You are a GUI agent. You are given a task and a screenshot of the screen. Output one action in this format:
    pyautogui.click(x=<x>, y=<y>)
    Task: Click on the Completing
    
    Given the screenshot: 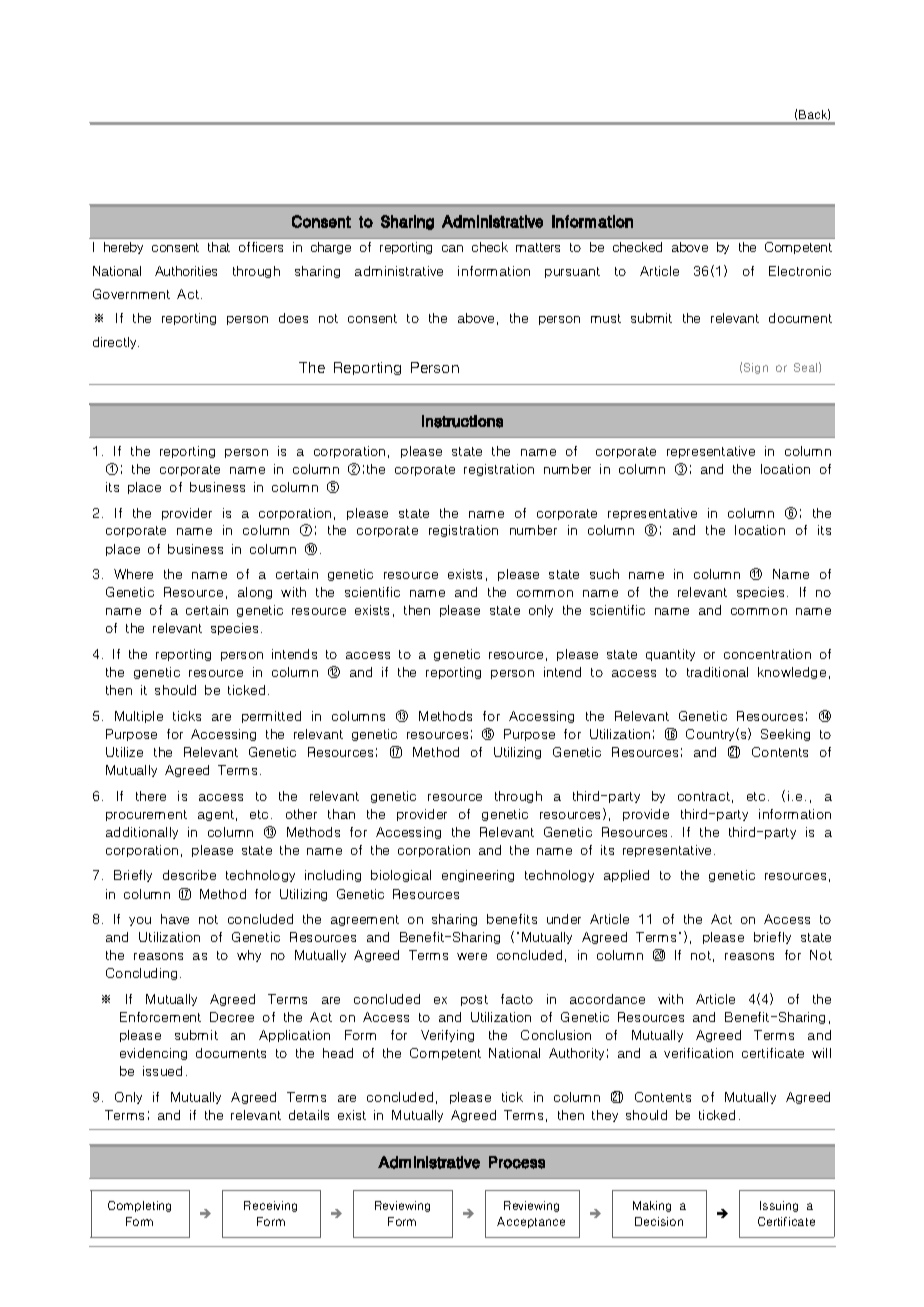 What is the action you would take?
    pyautogui.click(x=139, y=1206)
